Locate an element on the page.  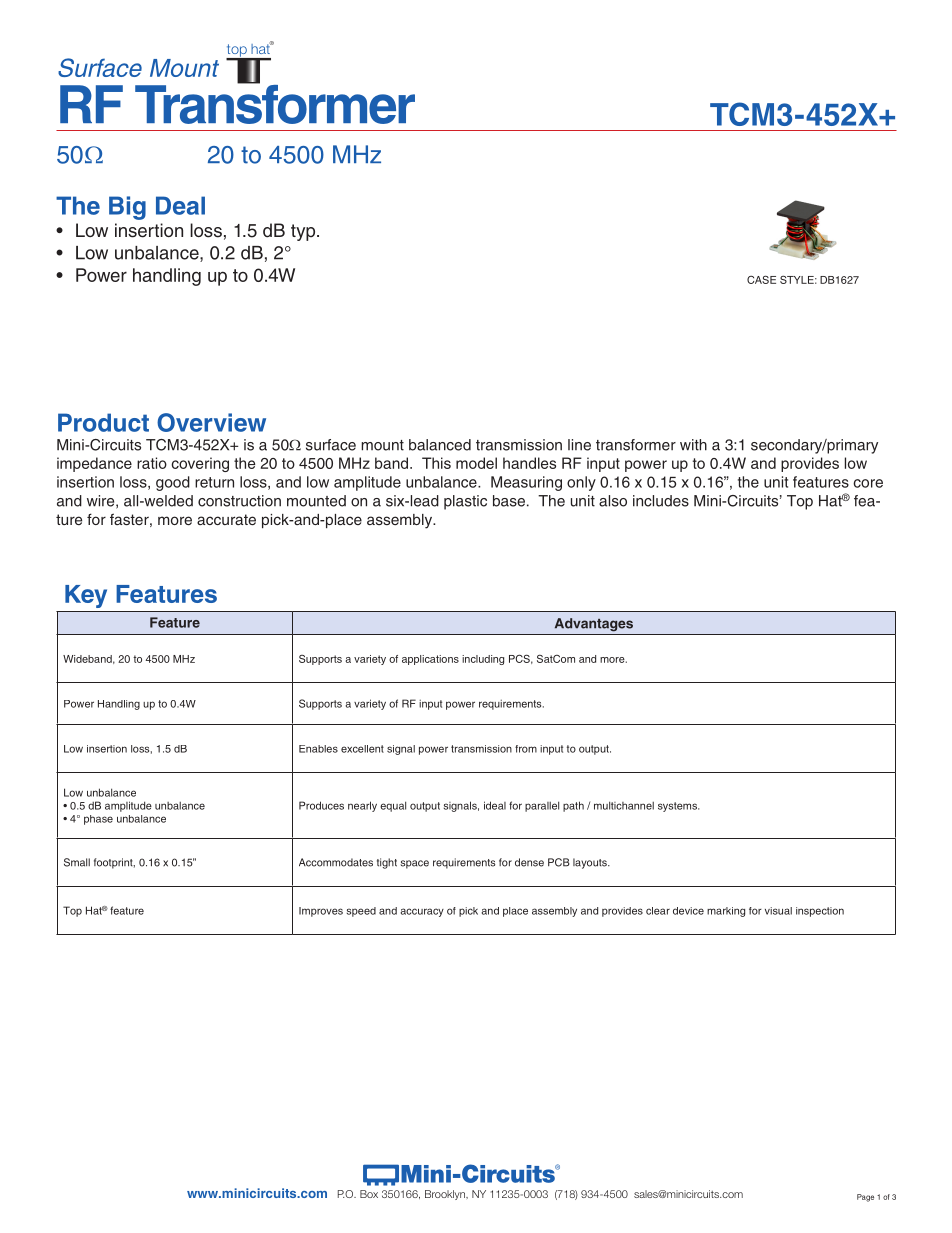
good is located at coordinates (173, 483).
